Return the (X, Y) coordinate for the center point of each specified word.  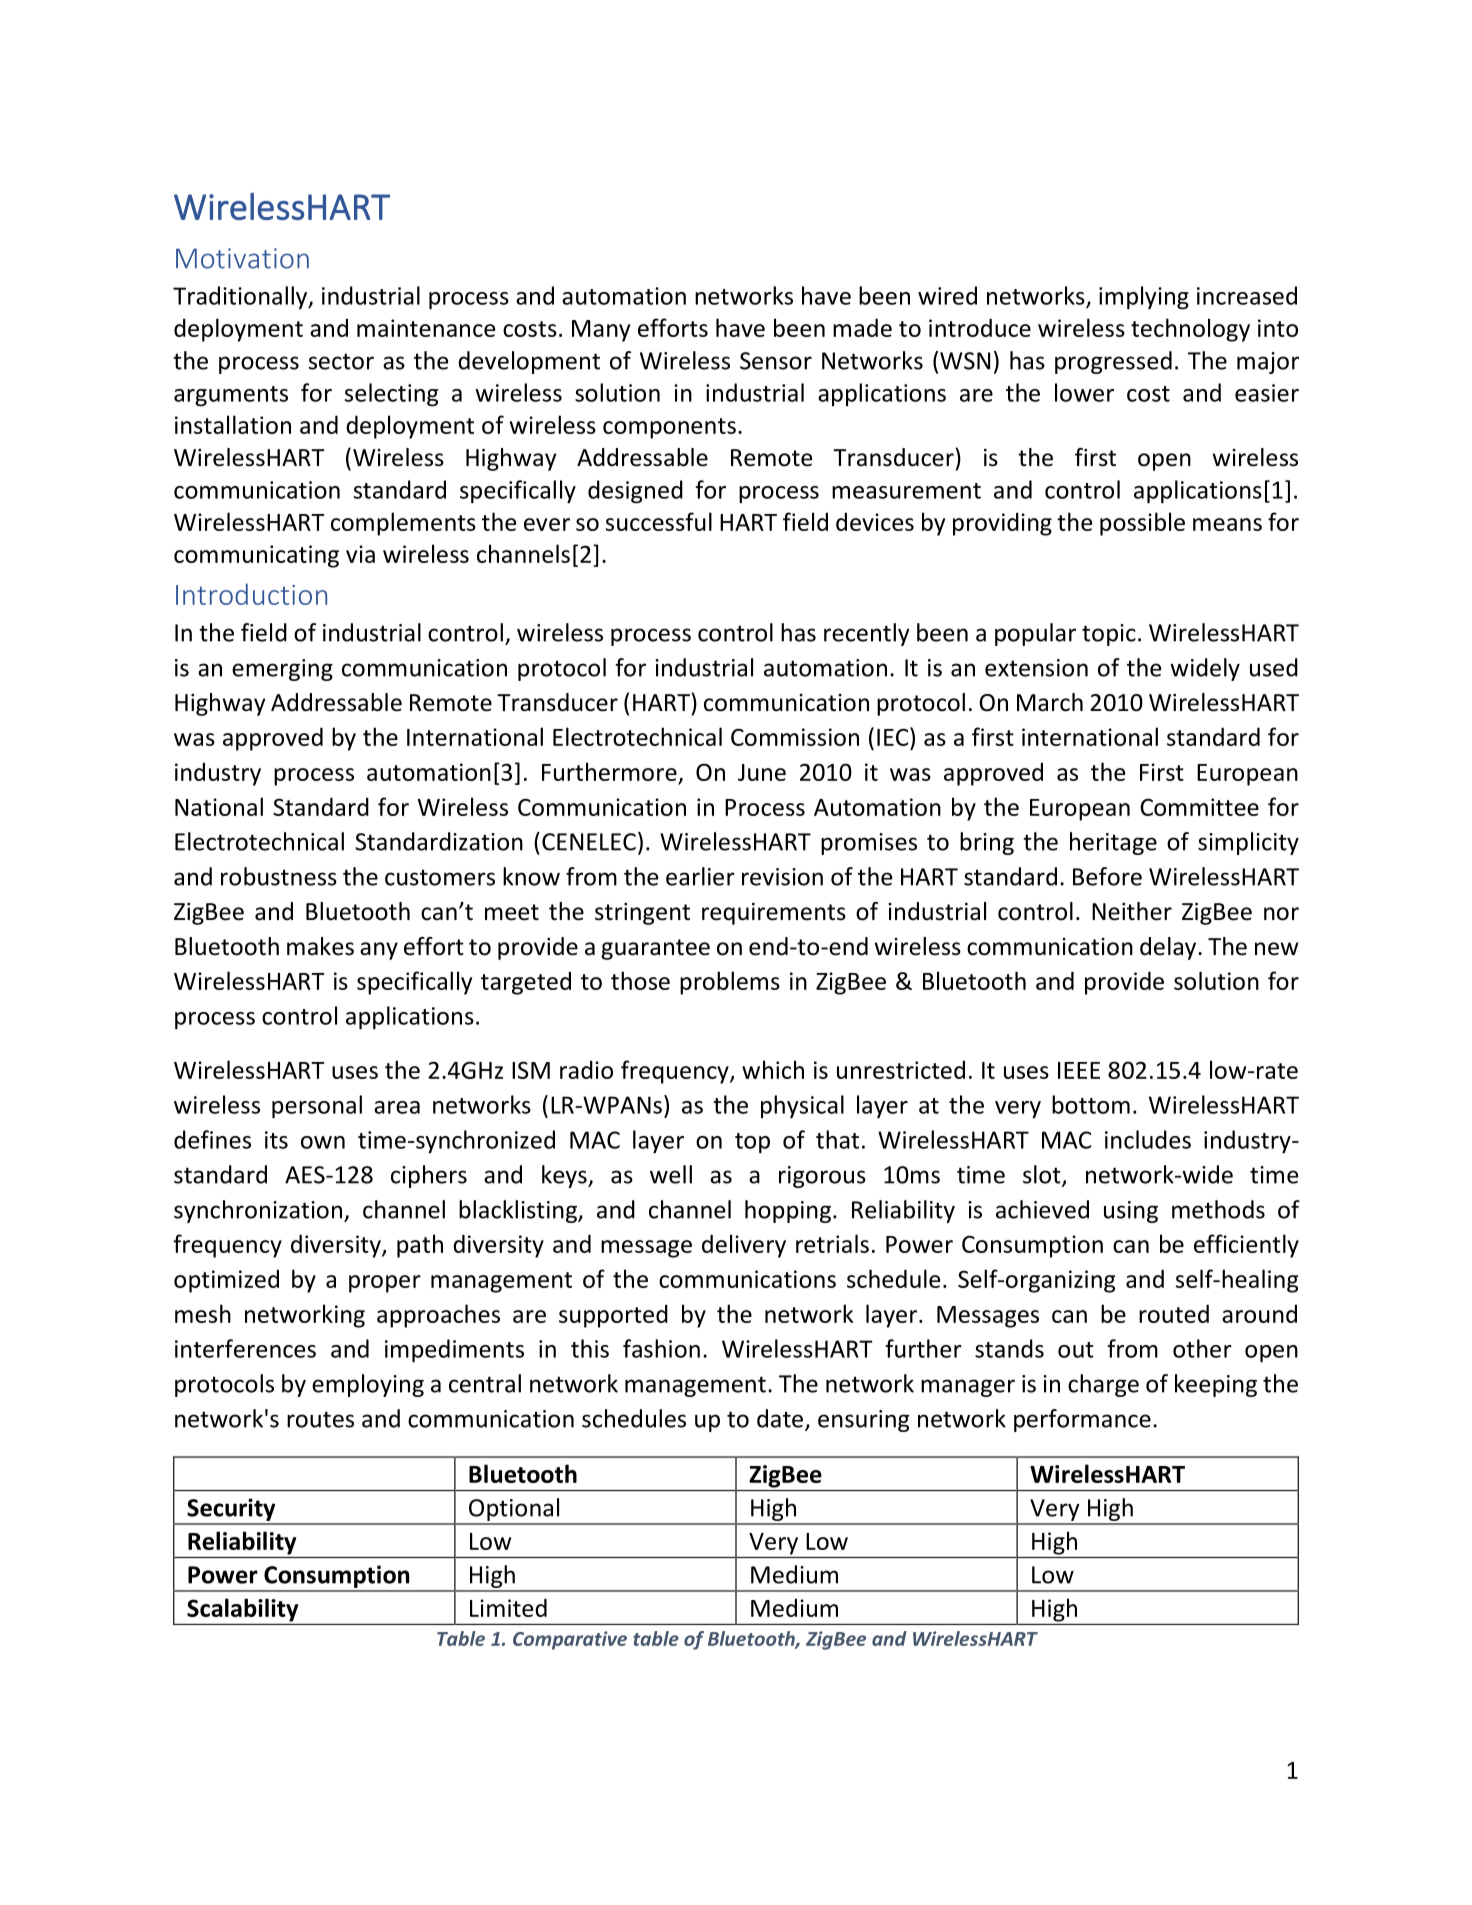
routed (1174, 1313)
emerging (282, 670)
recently (867, 634)
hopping (788, 1211)
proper (385, 1284)
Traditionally (241, 297)
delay (1169, 948)
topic (1109, 635)
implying (1144, 298)
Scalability (242, 1610)
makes (320, 946)
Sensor (776, 361)
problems (730, 983)
